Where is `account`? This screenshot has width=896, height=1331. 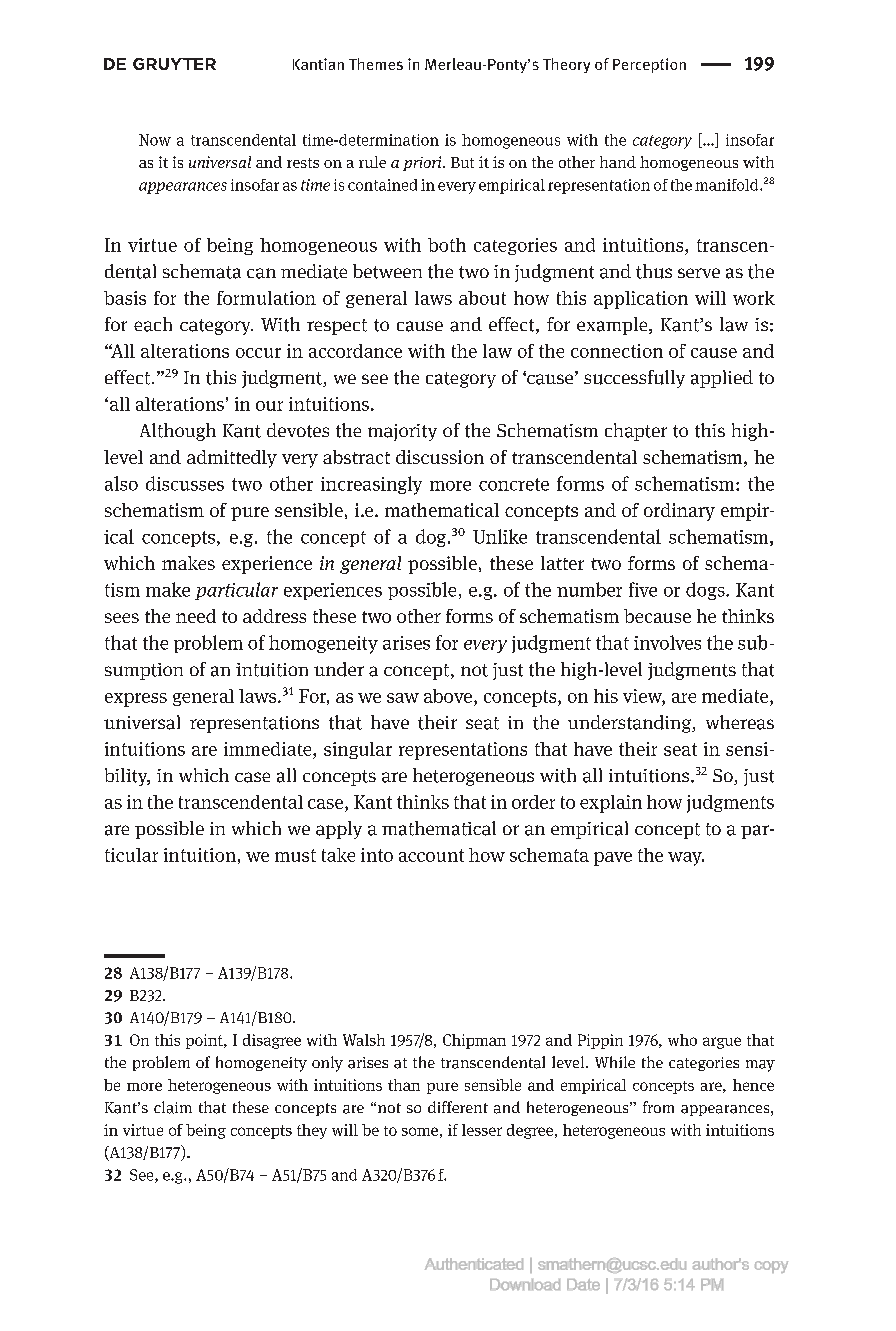
account is located at coordinates (431, 855).
